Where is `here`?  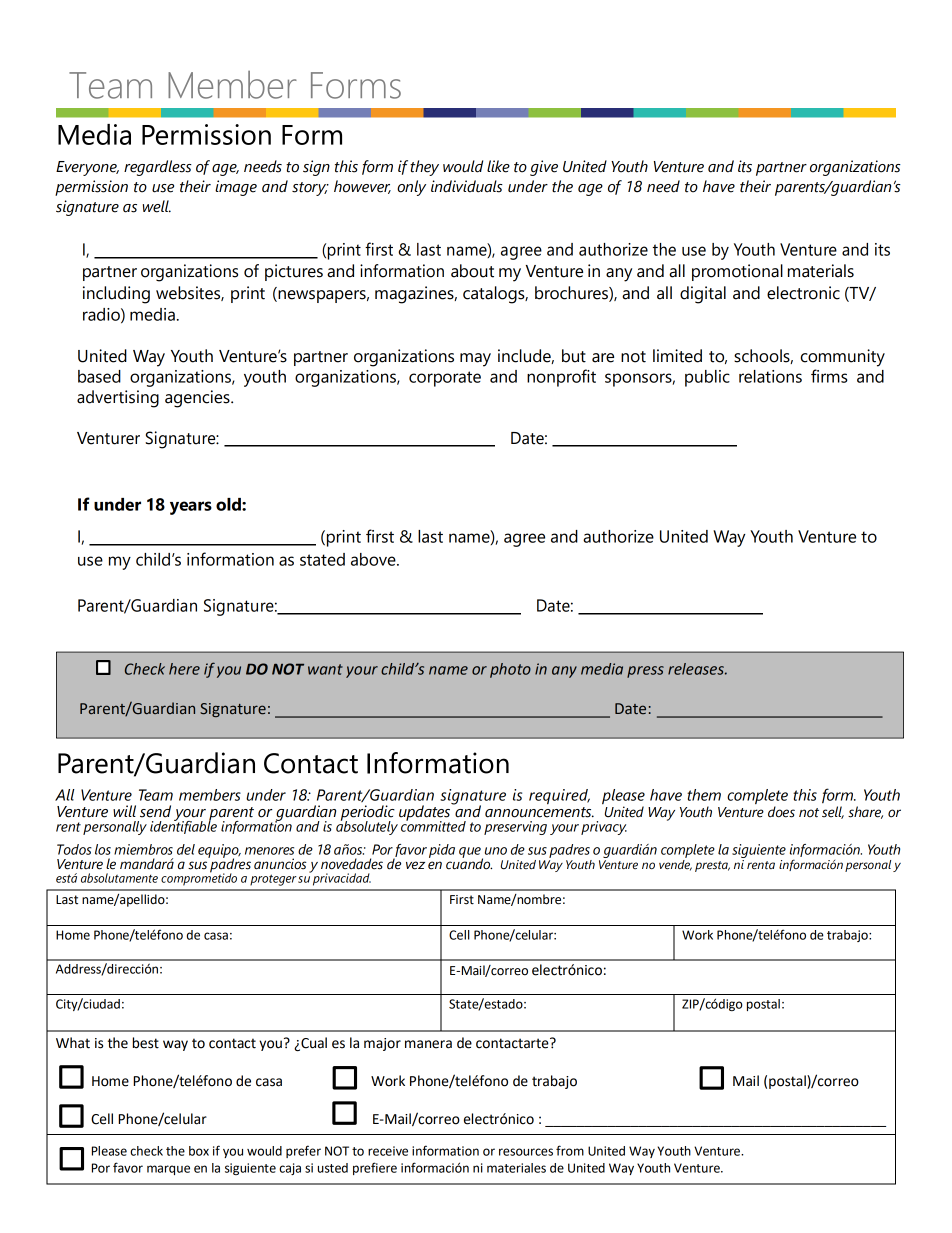 here is located at coordinates (184, 669).
